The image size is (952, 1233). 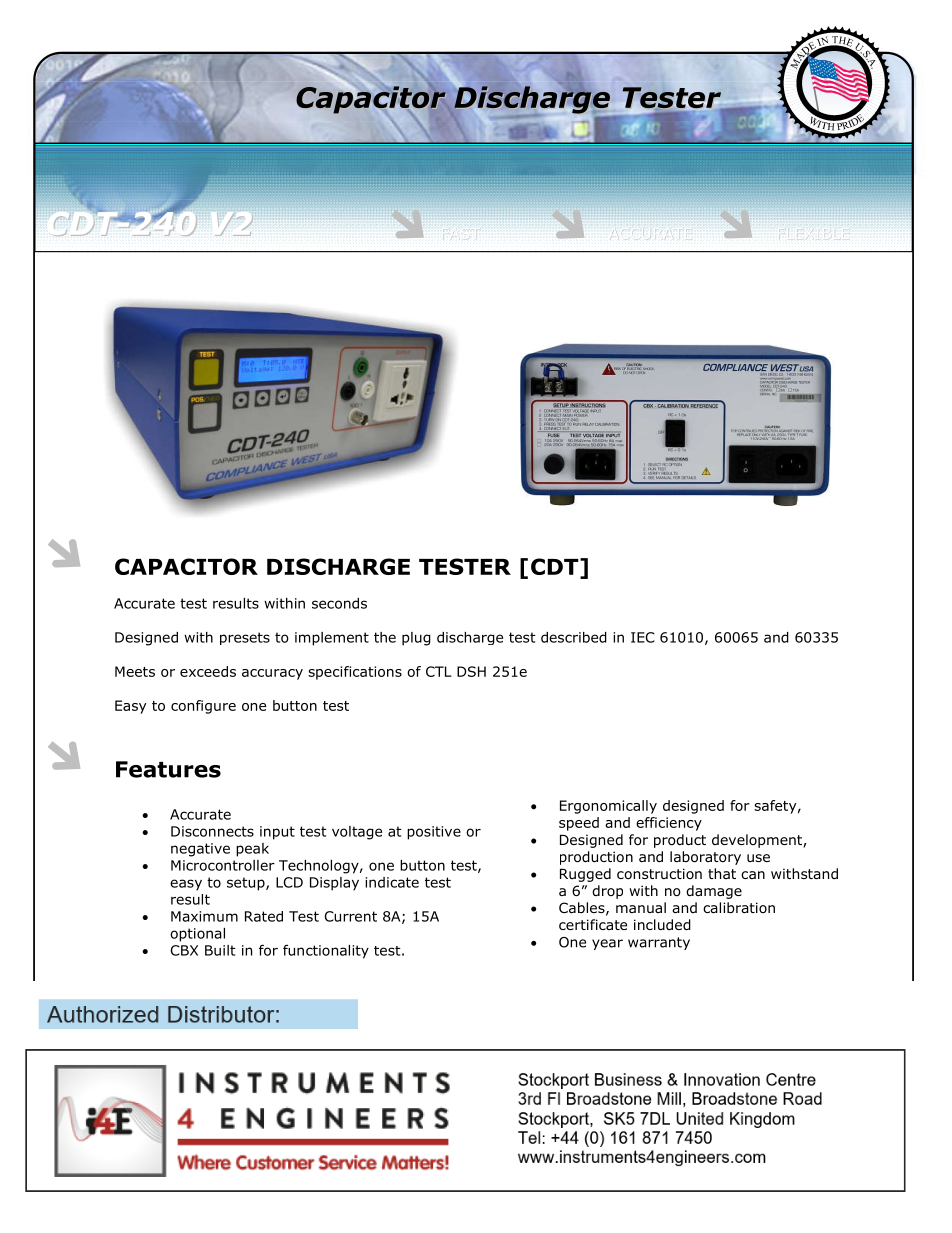 What do you see at coordinates (643, 637) in the page?
I see `IEC` at bounding box center [643, 637].
